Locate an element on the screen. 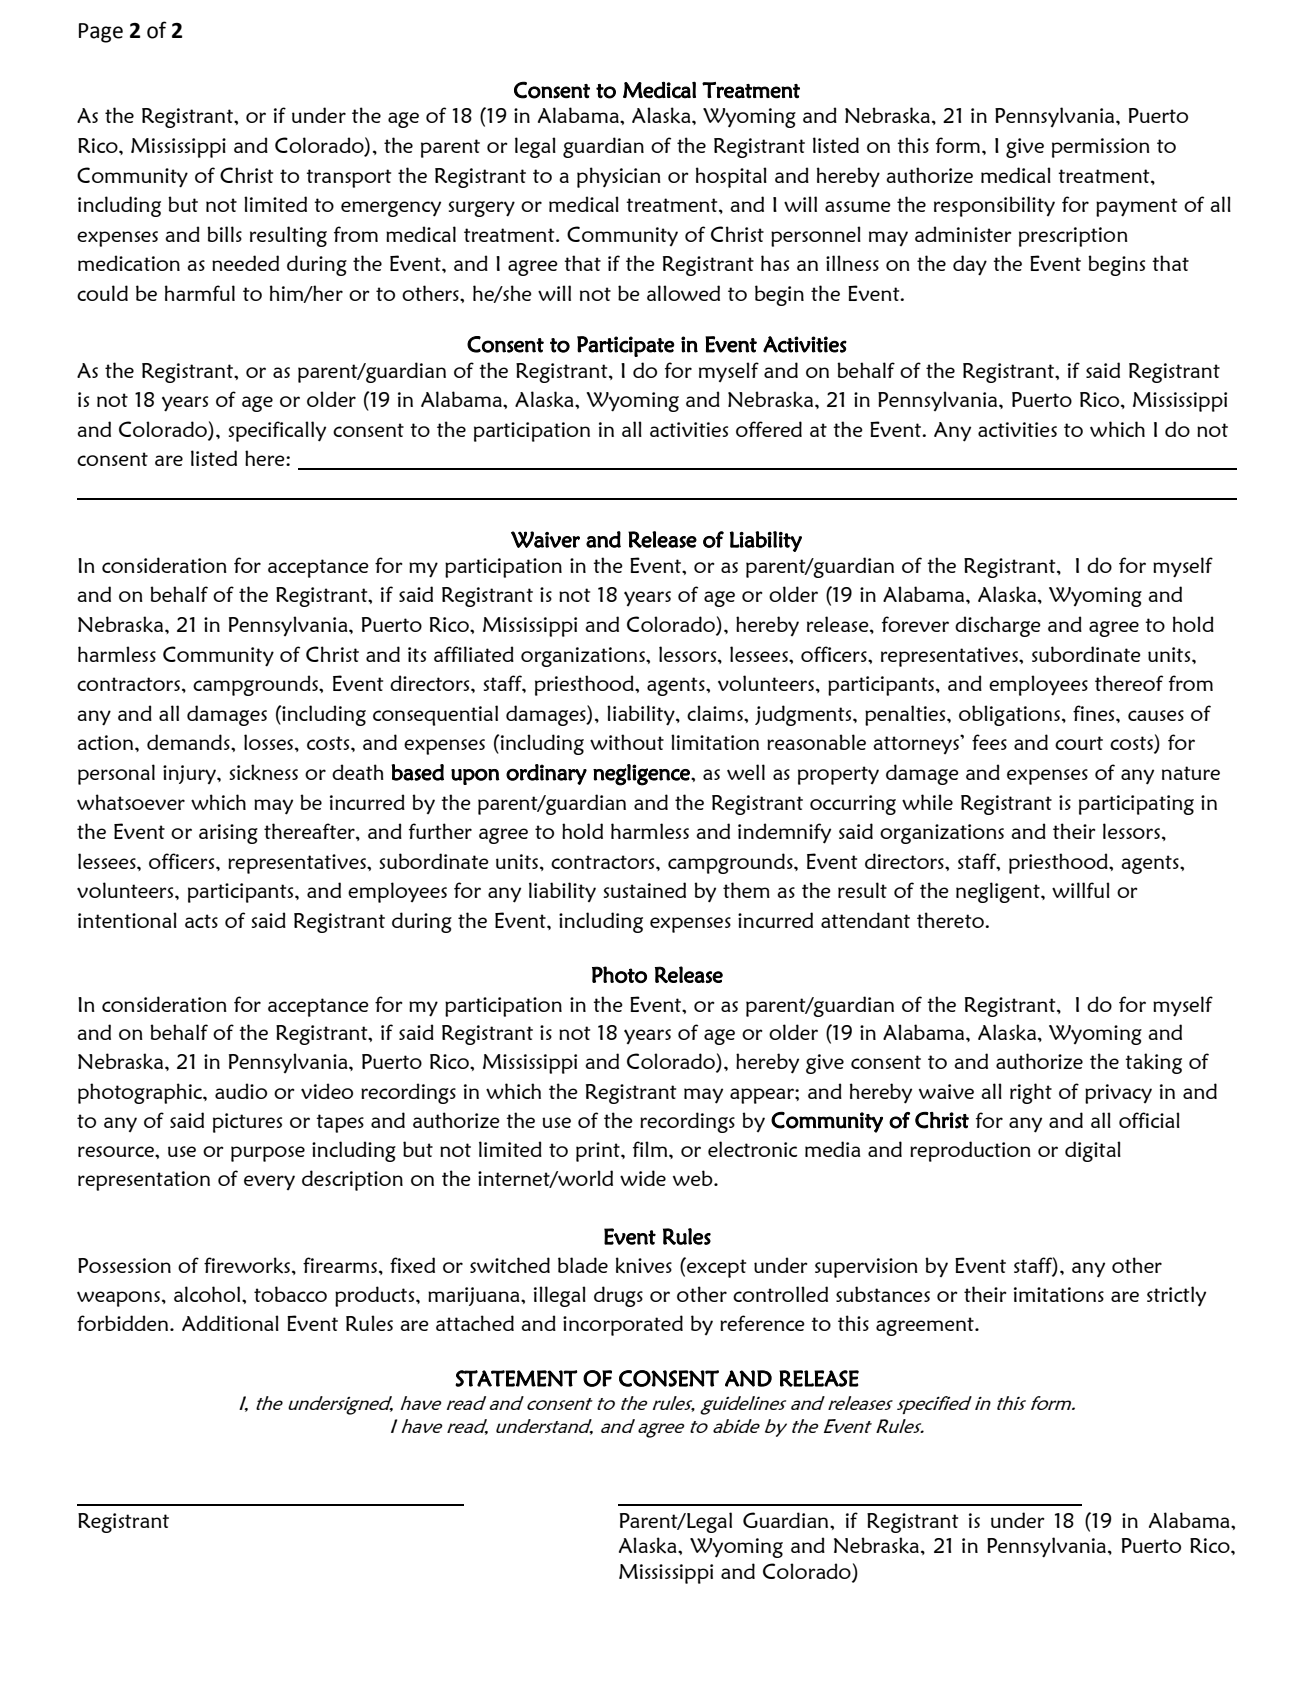 The height and width of the screenshot is (1700, 1314). Page is located at coordinates (101, 33).
